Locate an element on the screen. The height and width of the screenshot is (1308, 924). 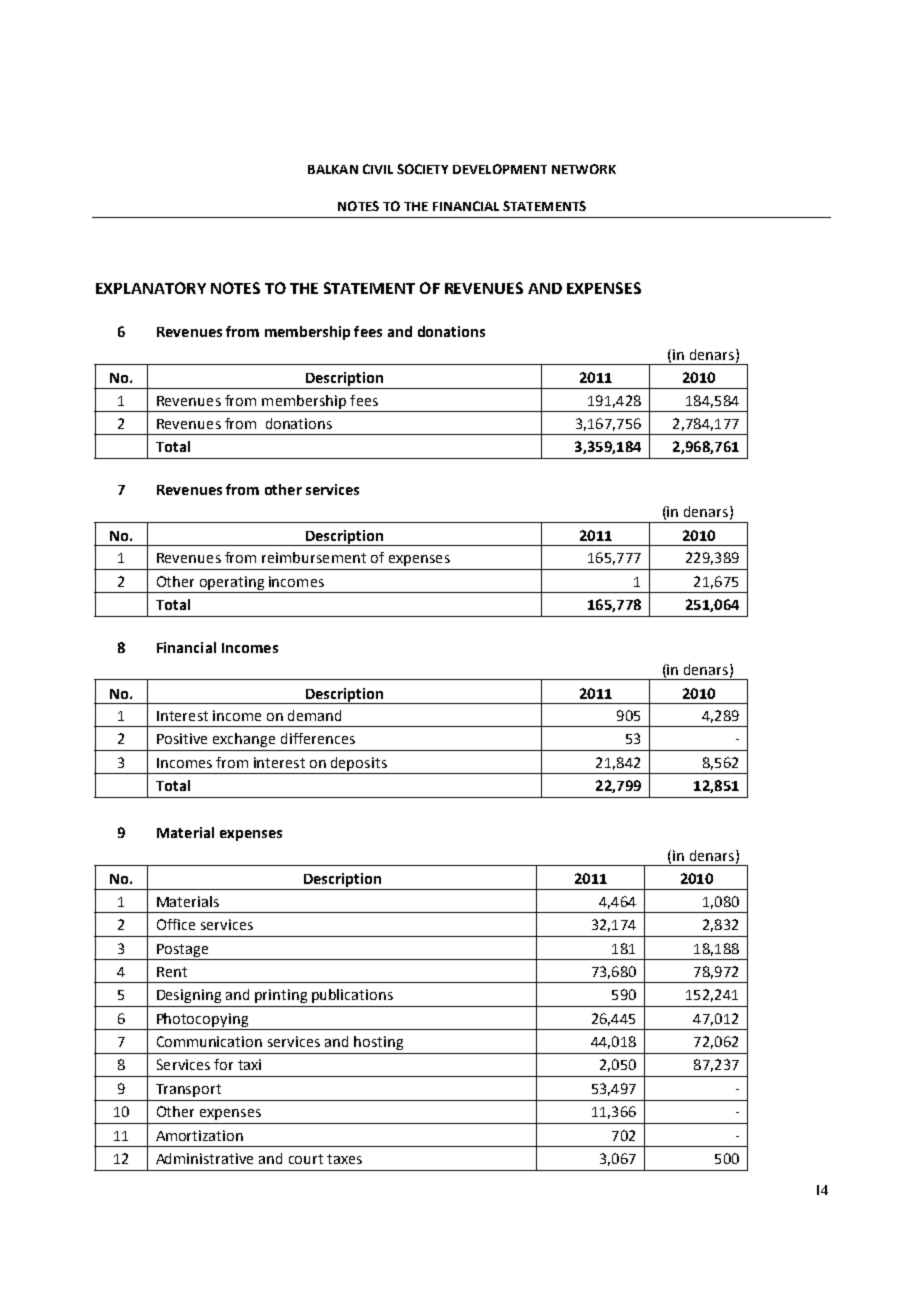
exchange is located at coordinates (244, 740).
